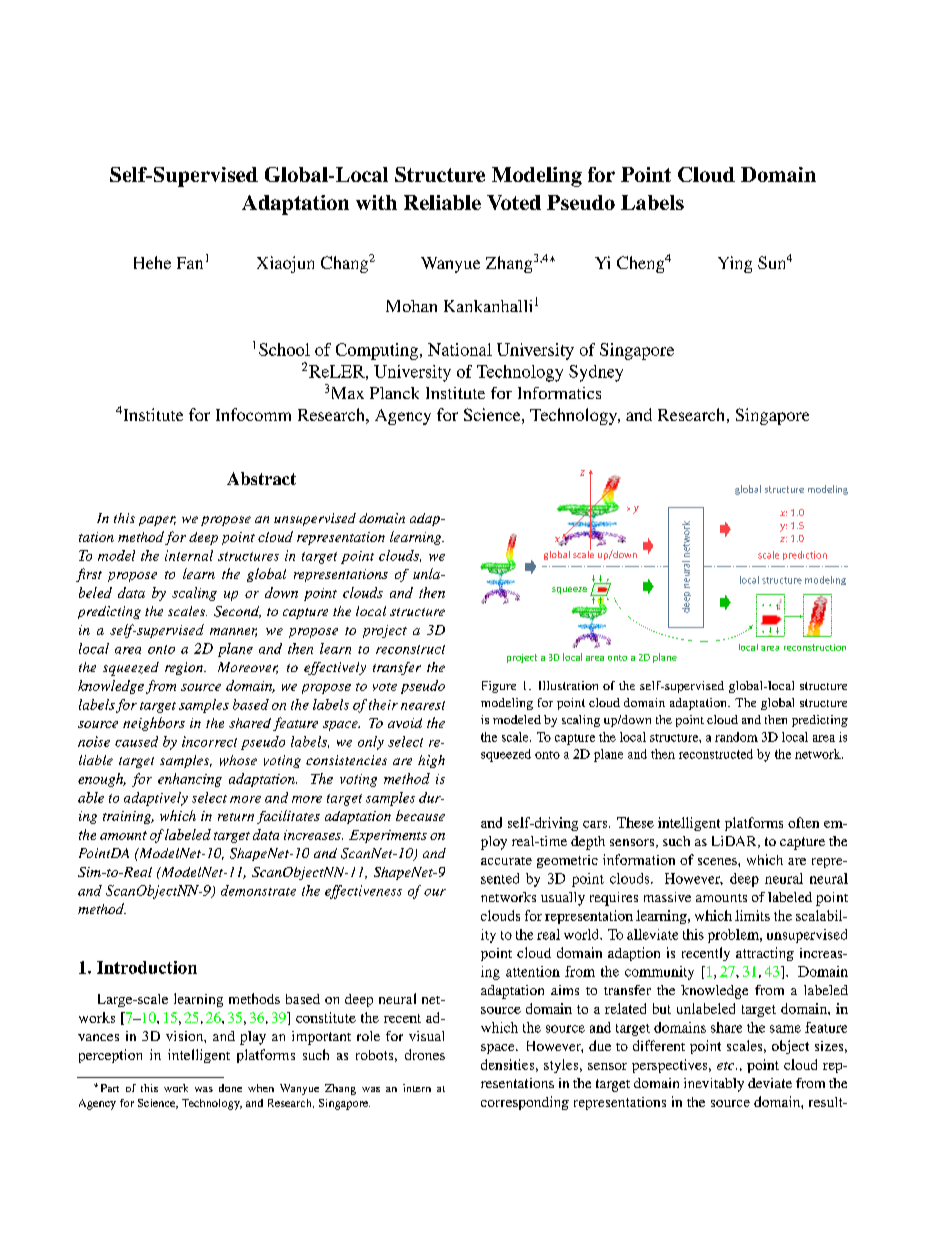  What do you see at coordinates (718, 861) in the screenshot?
I see `scenes` at bounding box center [718, 861].
